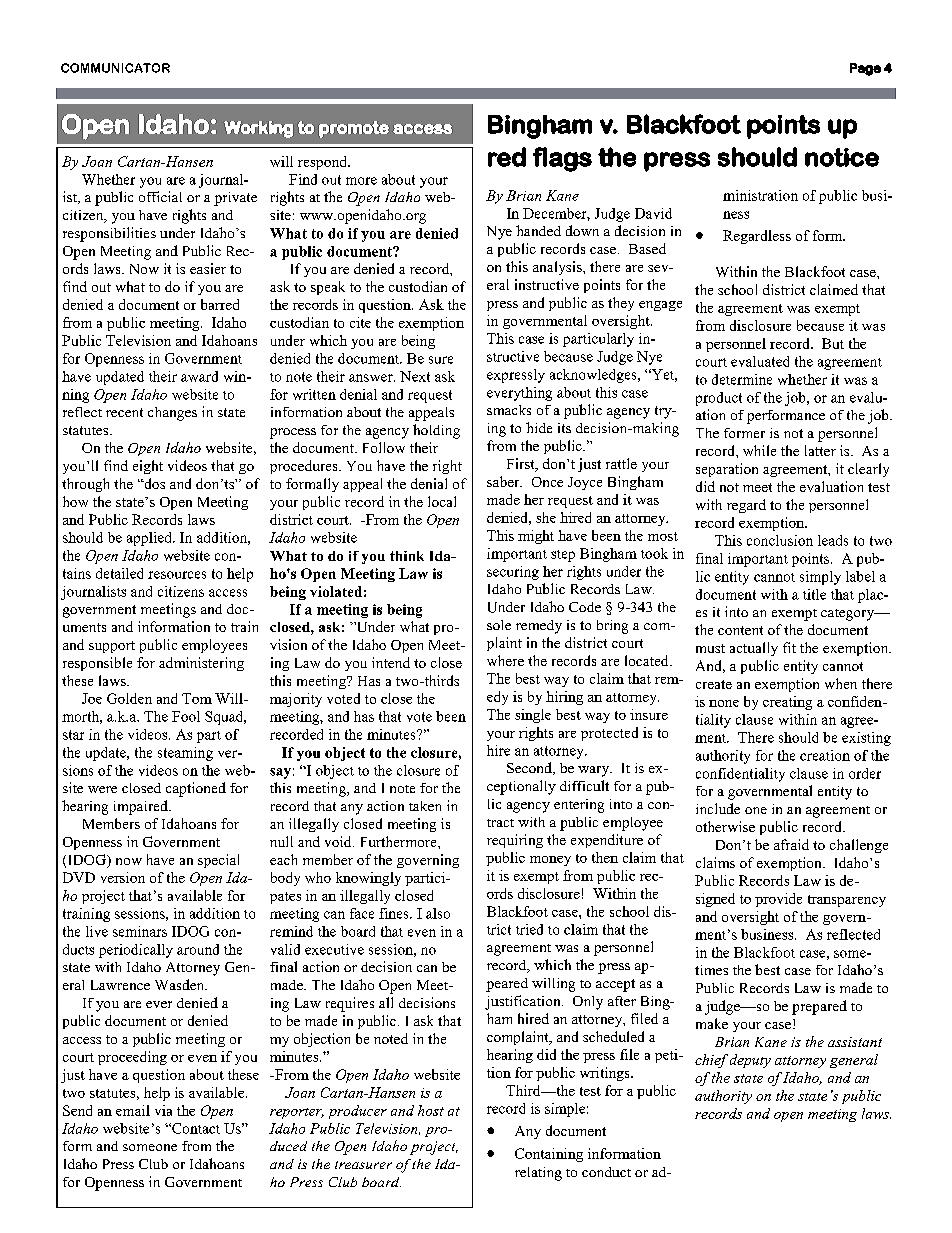 The image size is (952, 1233). I want to click on also, so click(438, 913).
